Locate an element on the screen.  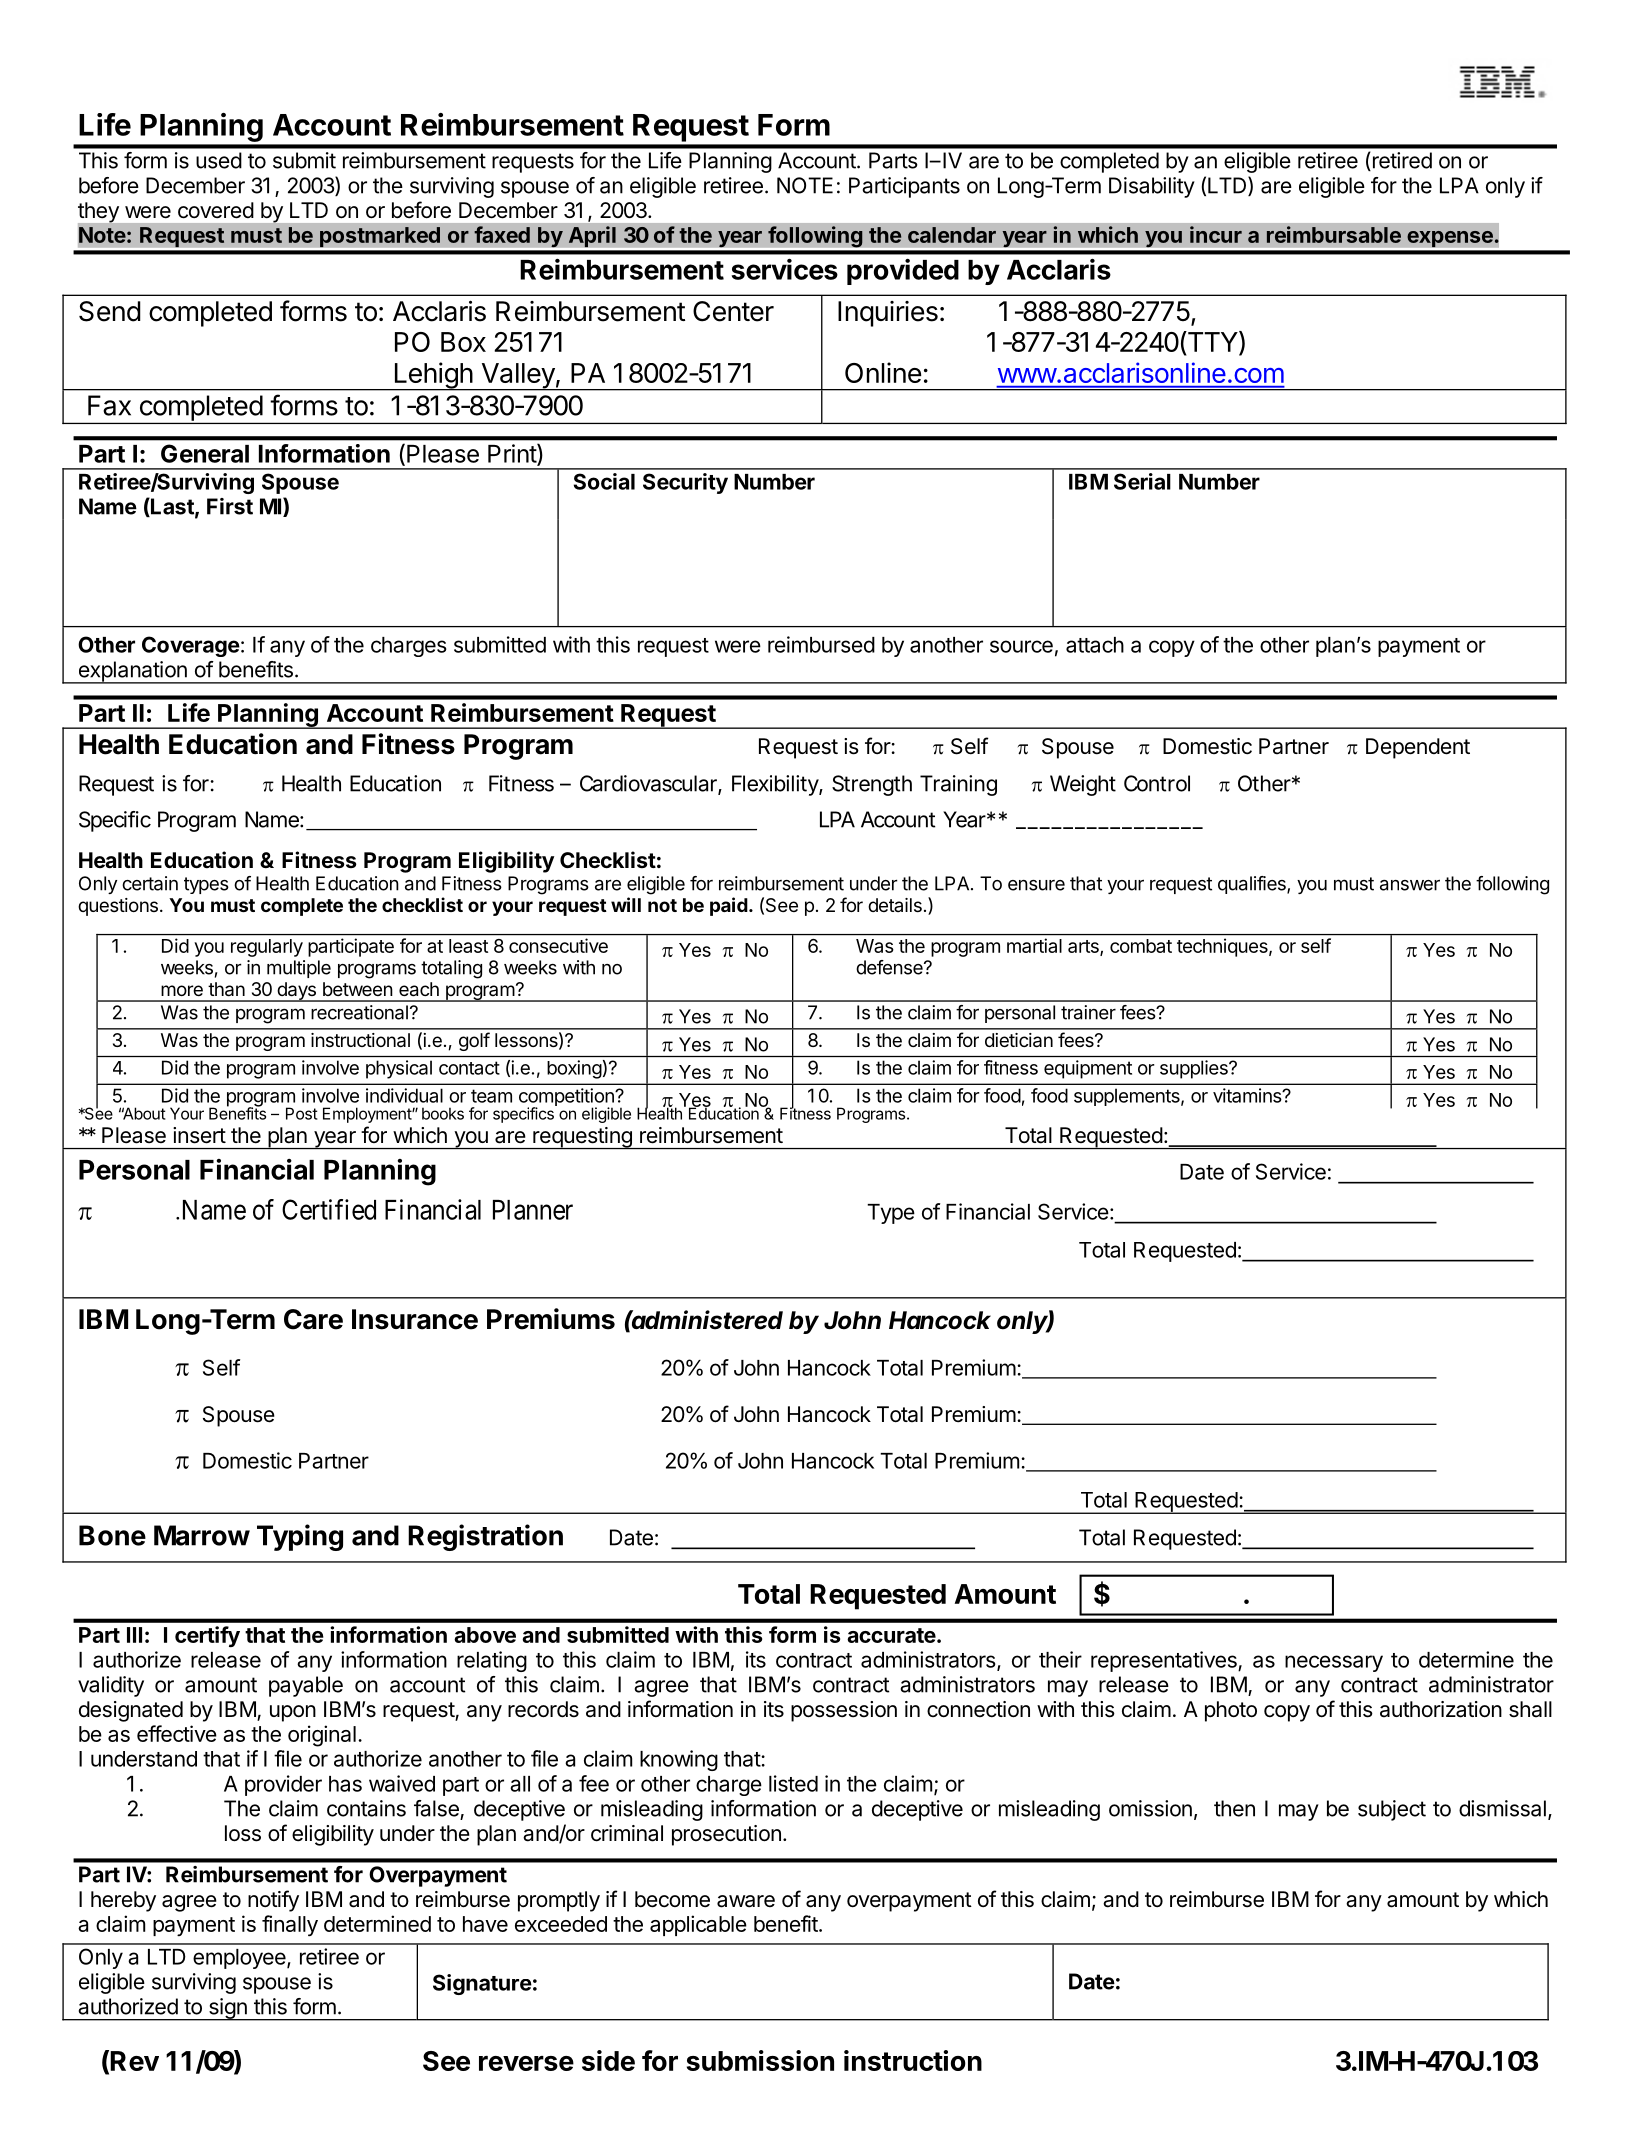
employee is located at coordinates (240, 1959).
